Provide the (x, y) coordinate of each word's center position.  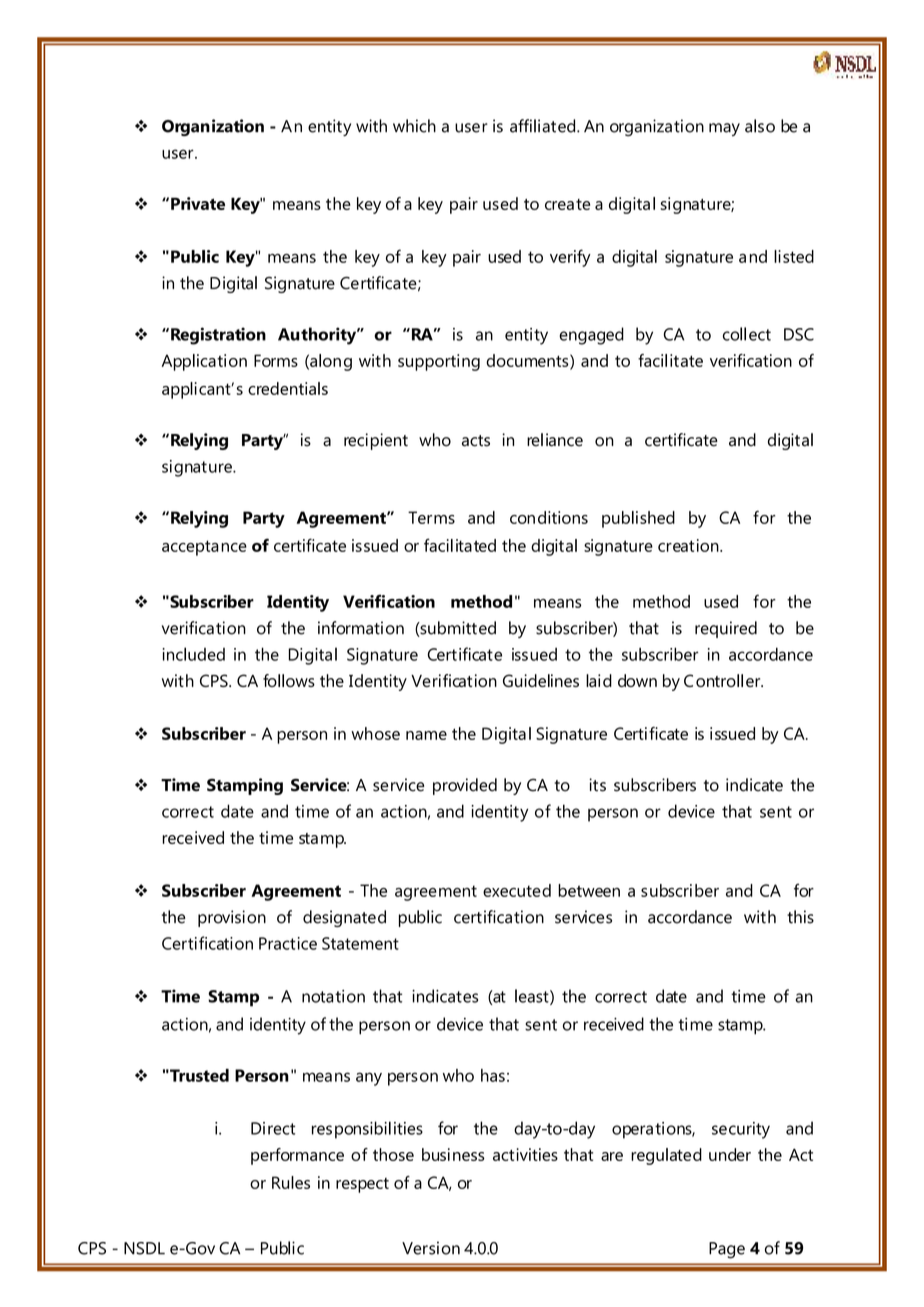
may (724, 129)
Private (198, 203)
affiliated (544, 126)
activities (525, 1154)
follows (289, 680)
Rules (291, 1182)
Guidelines (541, 680)
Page (727, 1250)
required (726, 629)
